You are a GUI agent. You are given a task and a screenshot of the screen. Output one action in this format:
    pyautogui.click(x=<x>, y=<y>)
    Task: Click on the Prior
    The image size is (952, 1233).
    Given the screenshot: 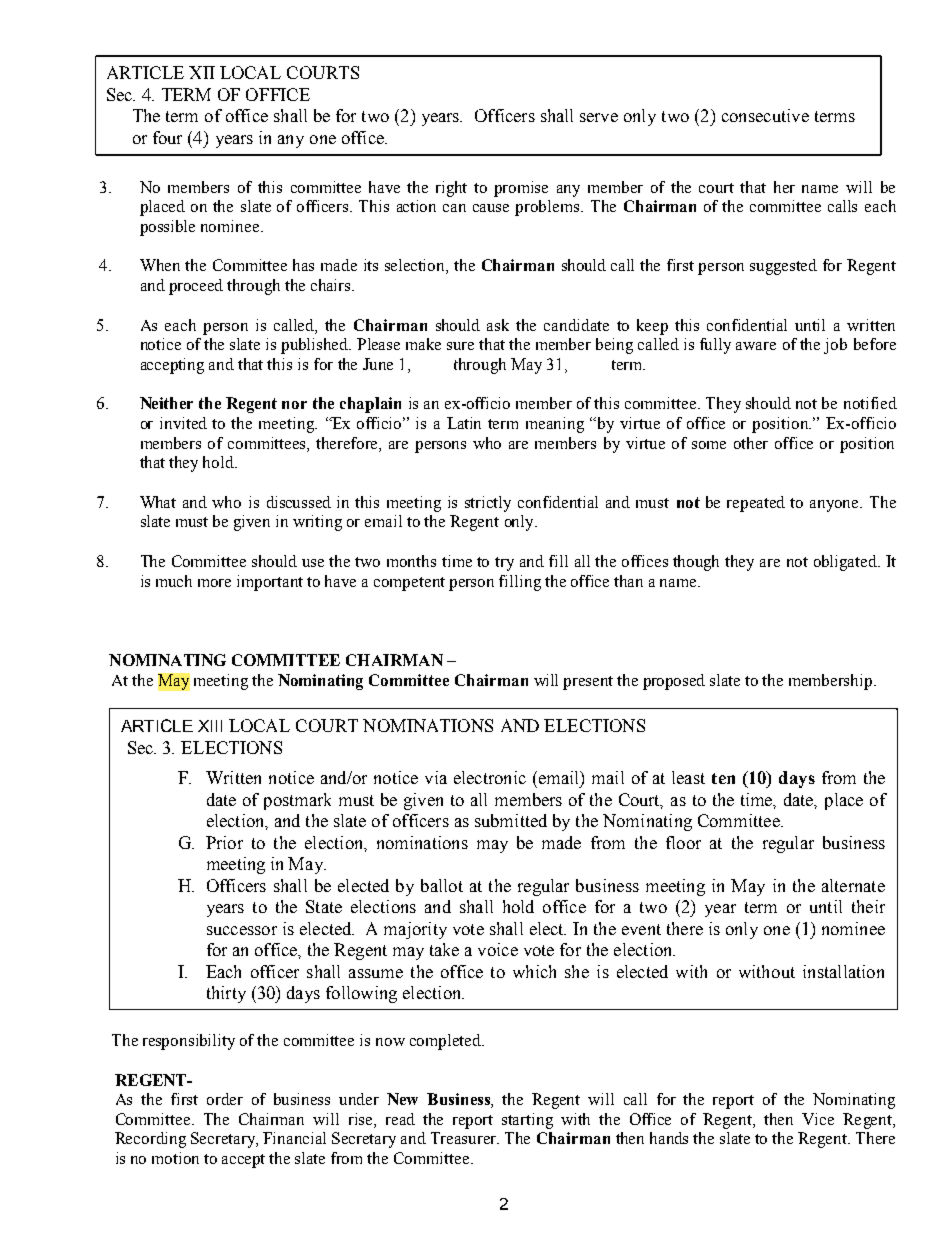 What is the action you would take?
    pyautogui.click(x=224, y=842)
